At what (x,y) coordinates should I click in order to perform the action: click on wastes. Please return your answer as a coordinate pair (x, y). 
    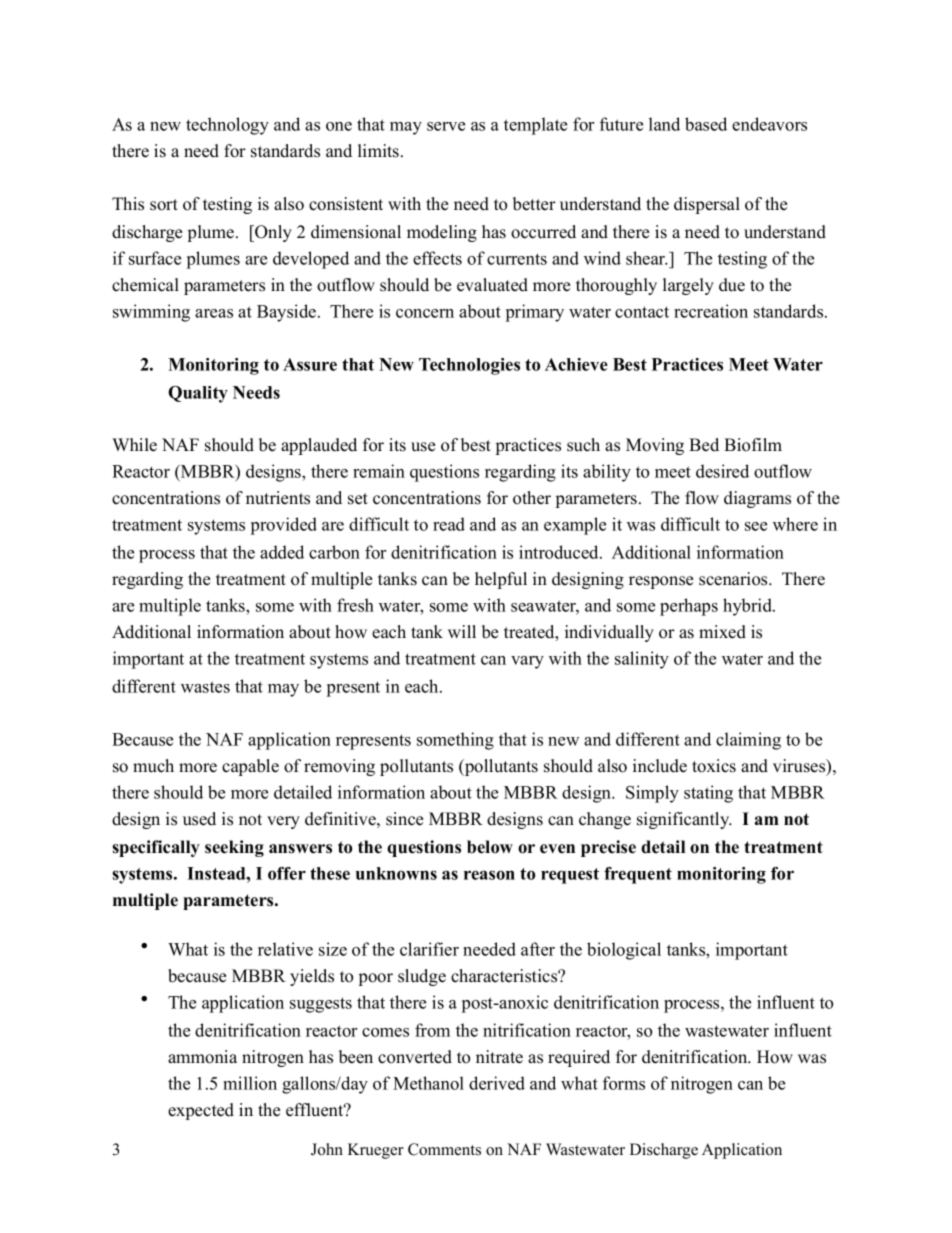
    Looking at the image, I should click on (205, 687).
